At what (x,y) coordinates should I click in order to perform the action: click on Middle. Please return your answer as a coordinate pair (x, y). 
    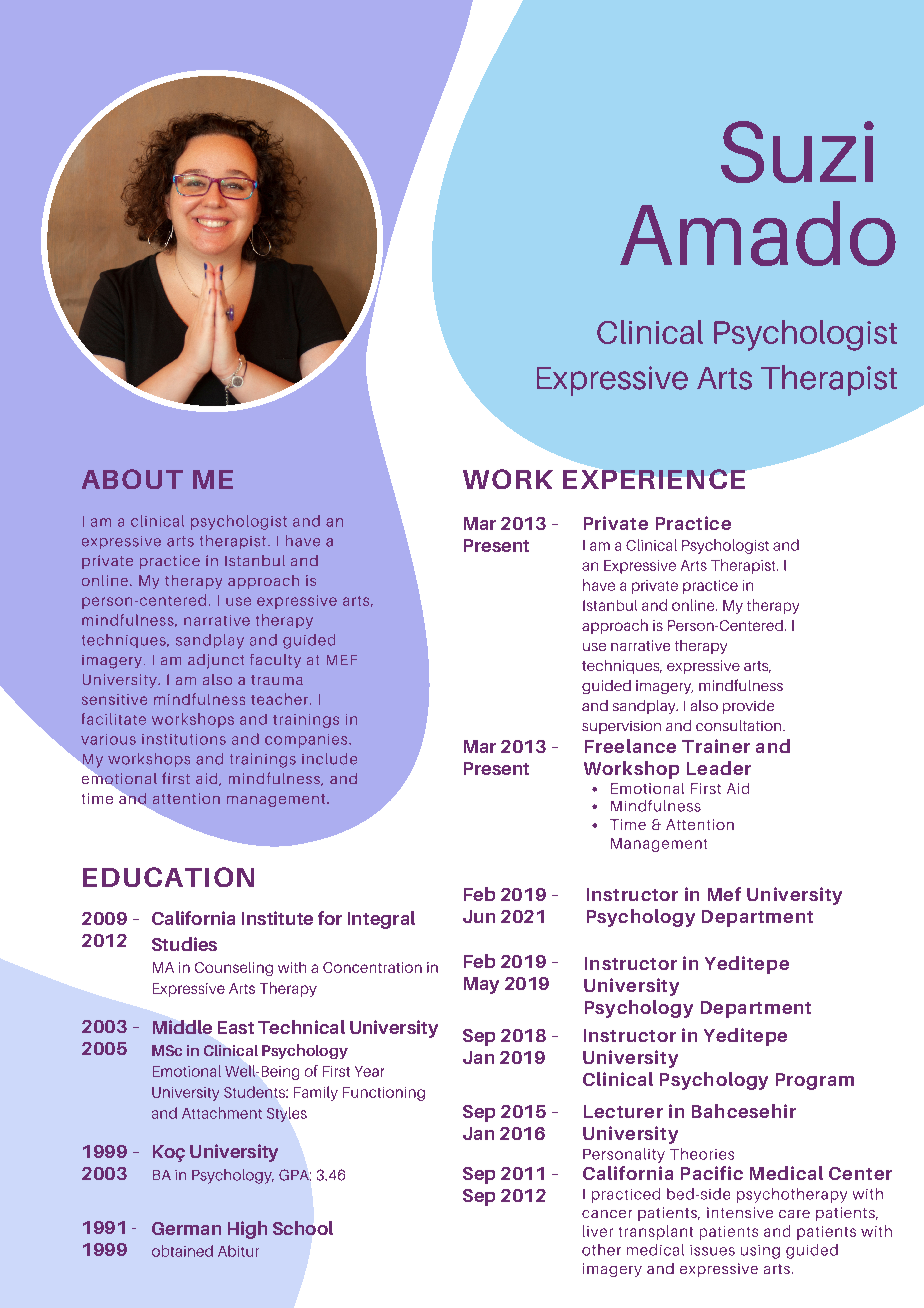
    Looking at the image, I should click on (182, 1027).
